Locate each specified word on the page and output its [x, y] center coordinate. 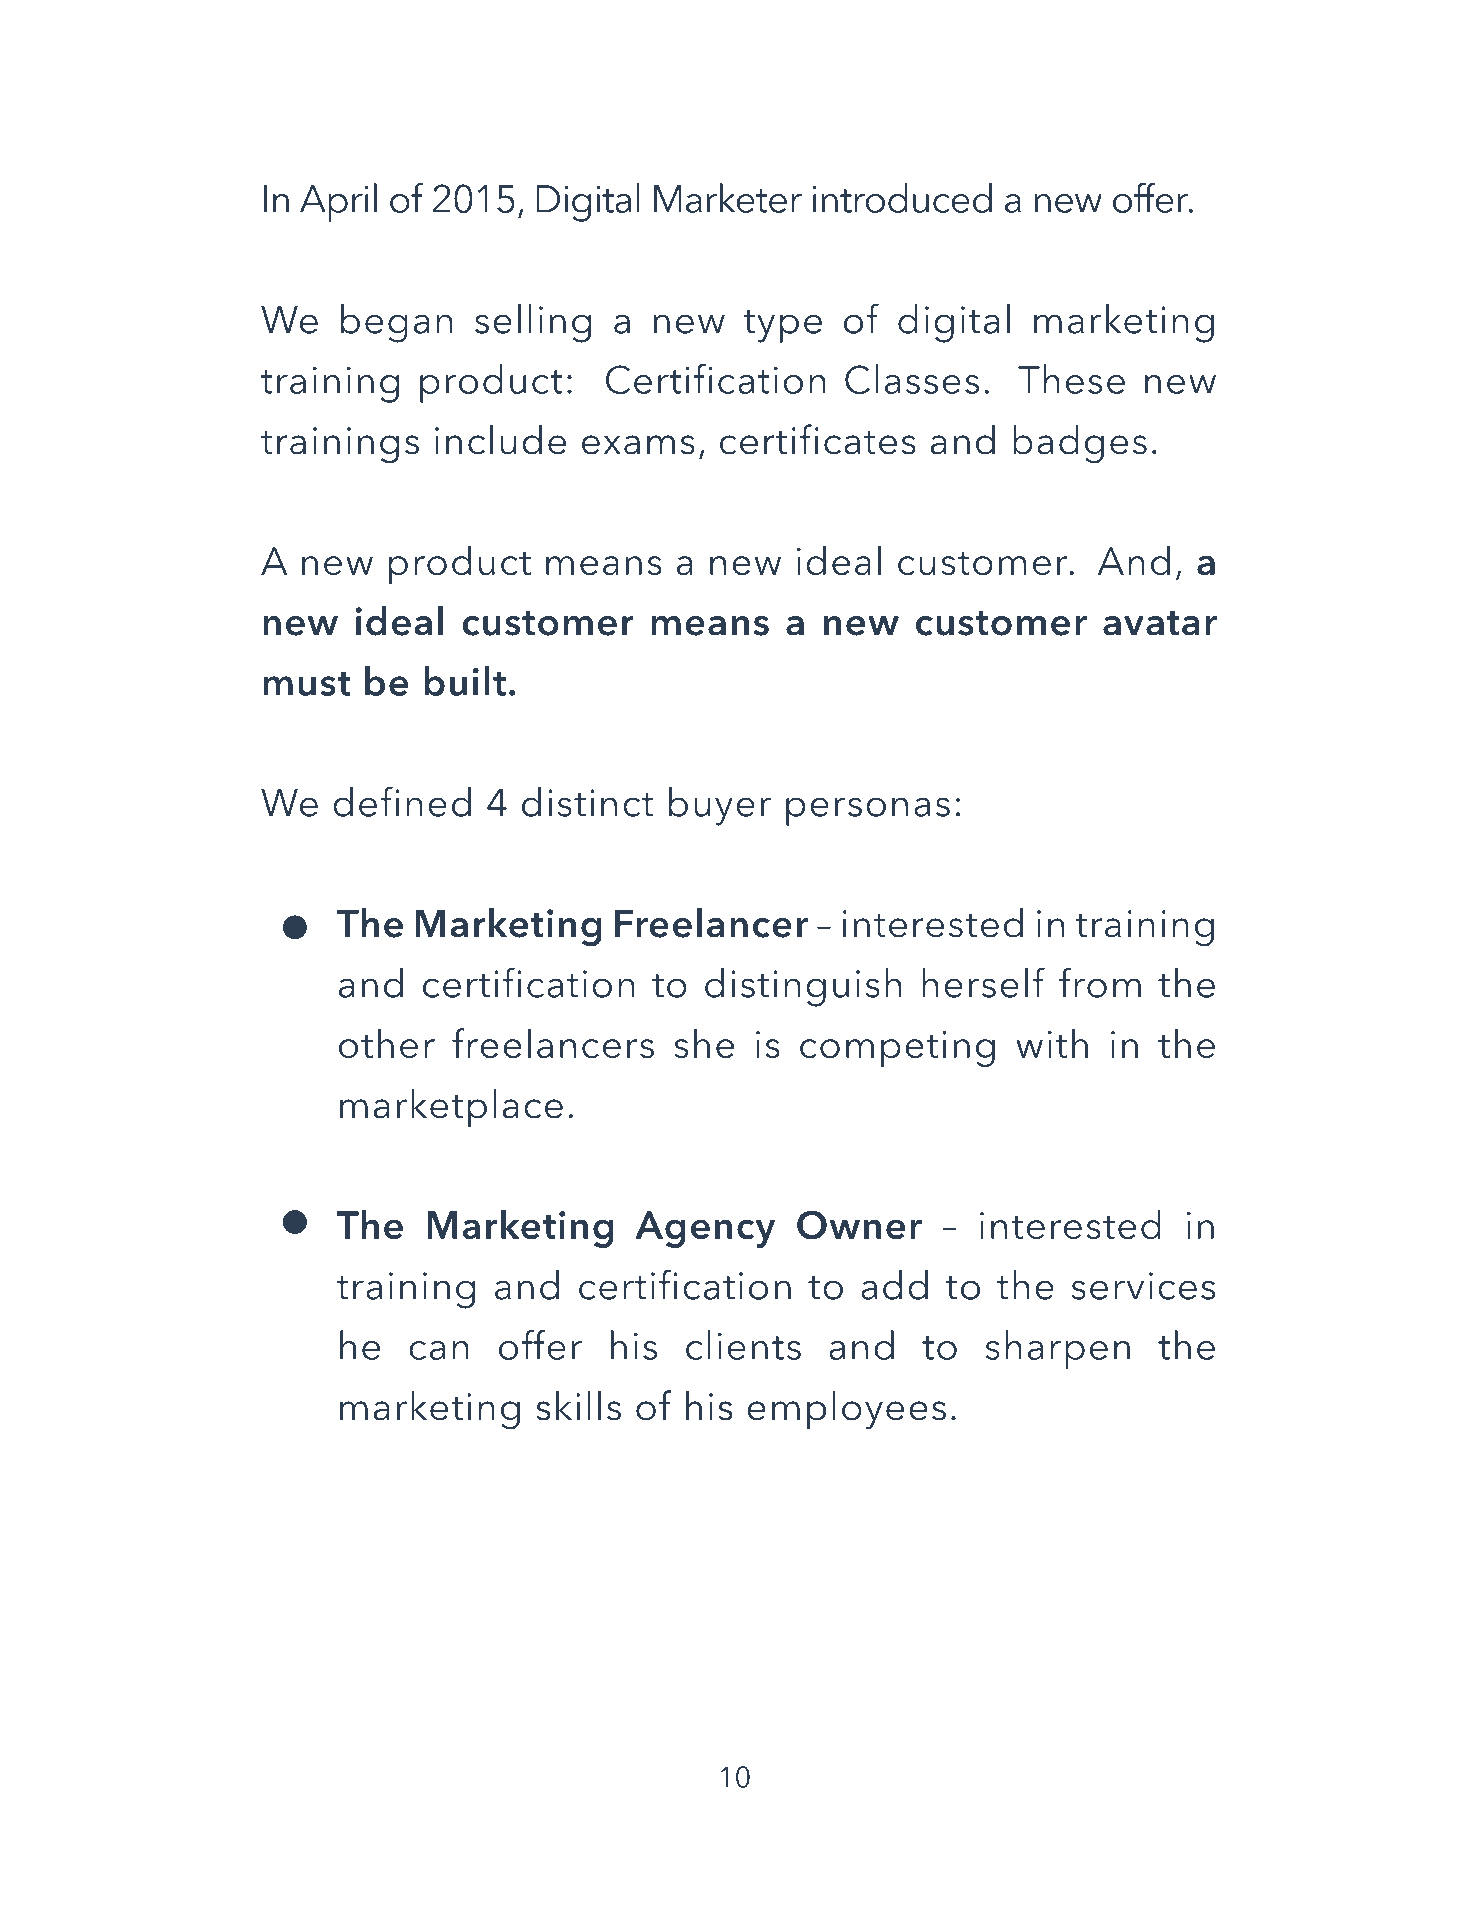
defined [402, 801]
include [500, 440]
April [338, 202]
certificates [818, 439]
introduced [902, 198]
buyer [720, 806]
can [439, 1350]
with [1052, 1043]
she [704, 1043]
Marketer [728, 198]
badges [1080, 444]
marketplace [451, 1108]
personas [868, 811]
